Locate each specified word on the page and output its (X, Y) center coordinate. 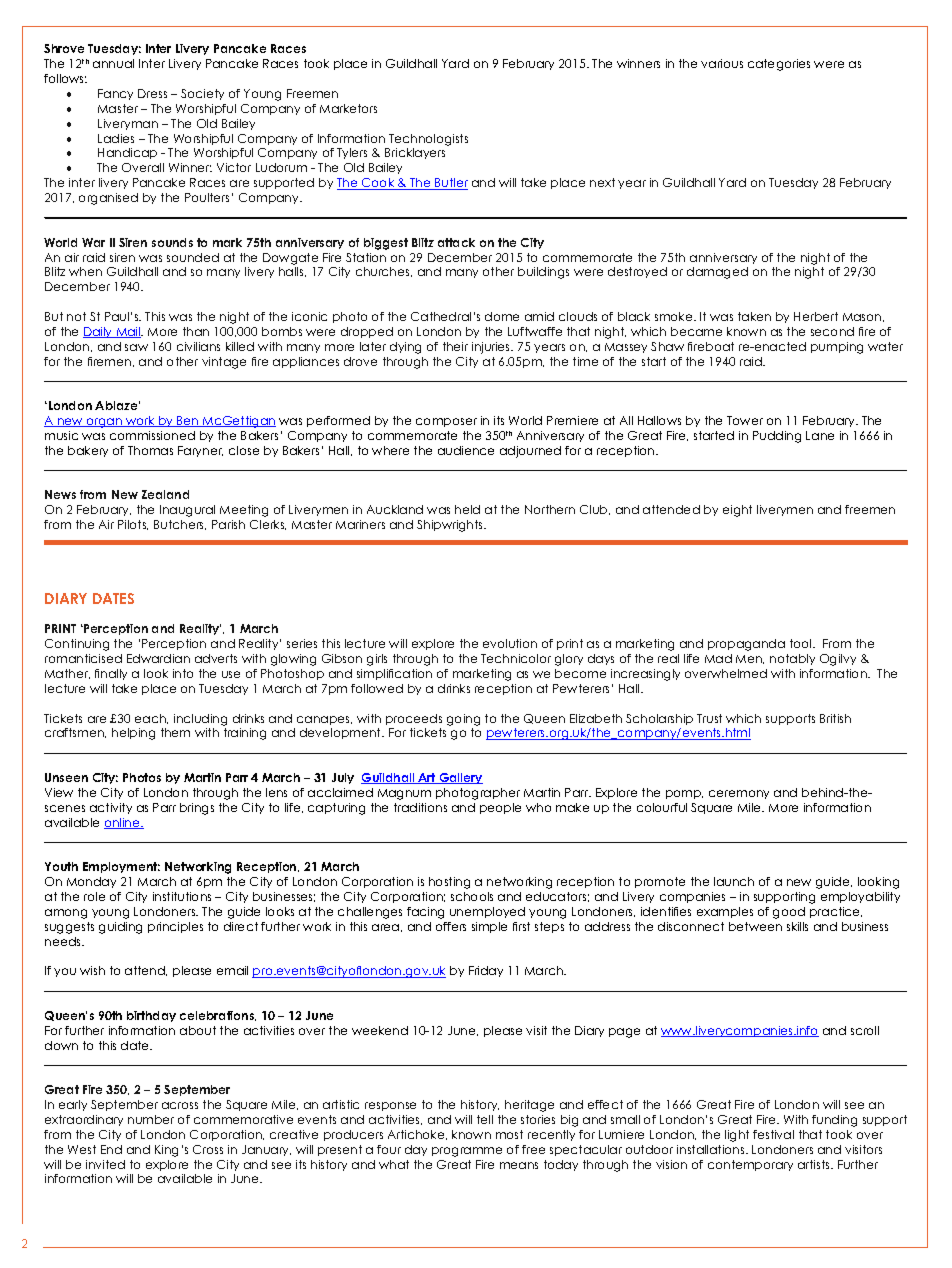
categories (779, 65)
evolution (510, 643)
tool (802, 643)
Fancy (115, 94)
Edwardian (158, 658)
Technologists (428, 140)
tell (485, 1119)
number (151, 1119)
